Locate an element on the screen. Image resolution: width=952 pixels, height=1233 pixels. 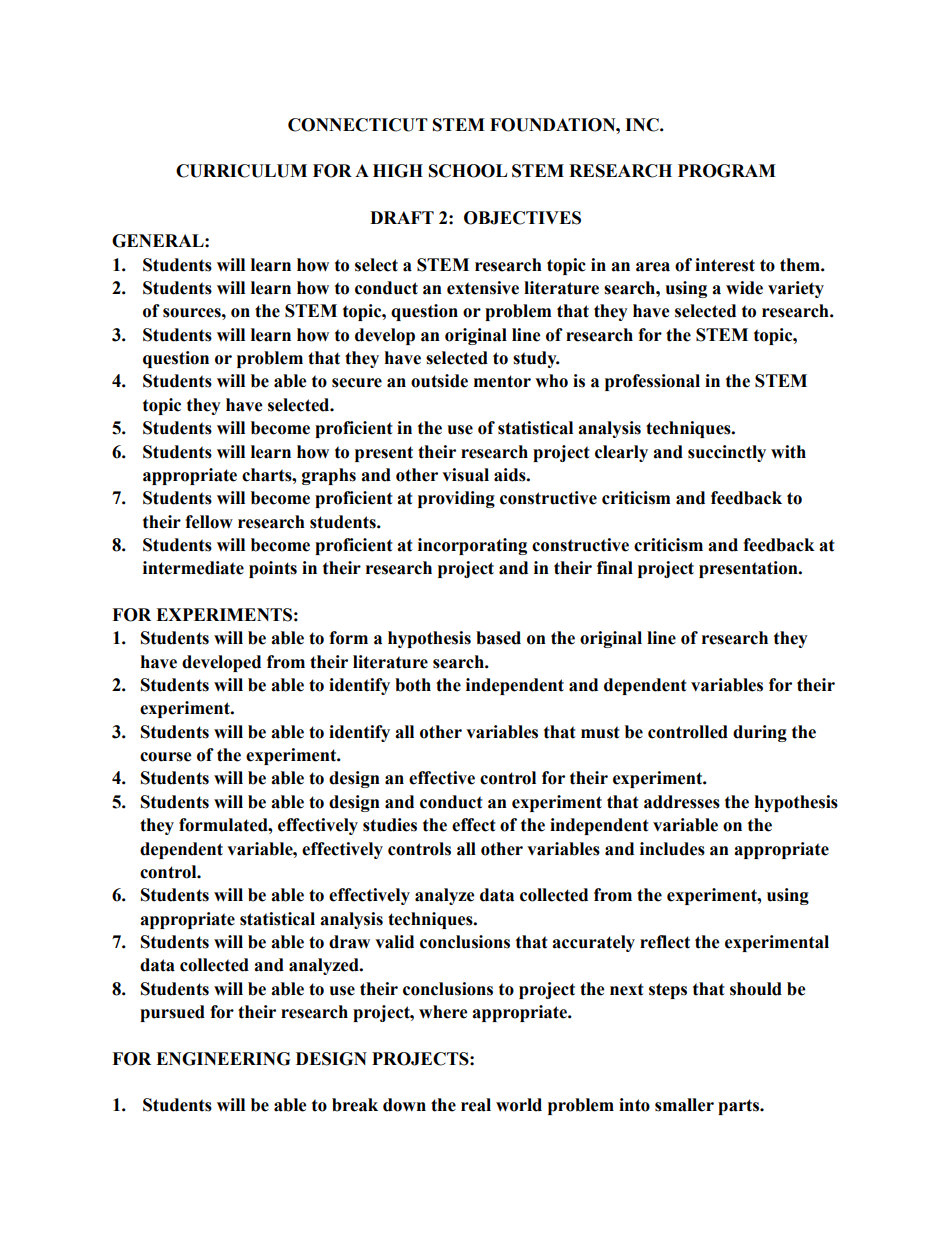
fellow is located at coordinates (209, 522).
